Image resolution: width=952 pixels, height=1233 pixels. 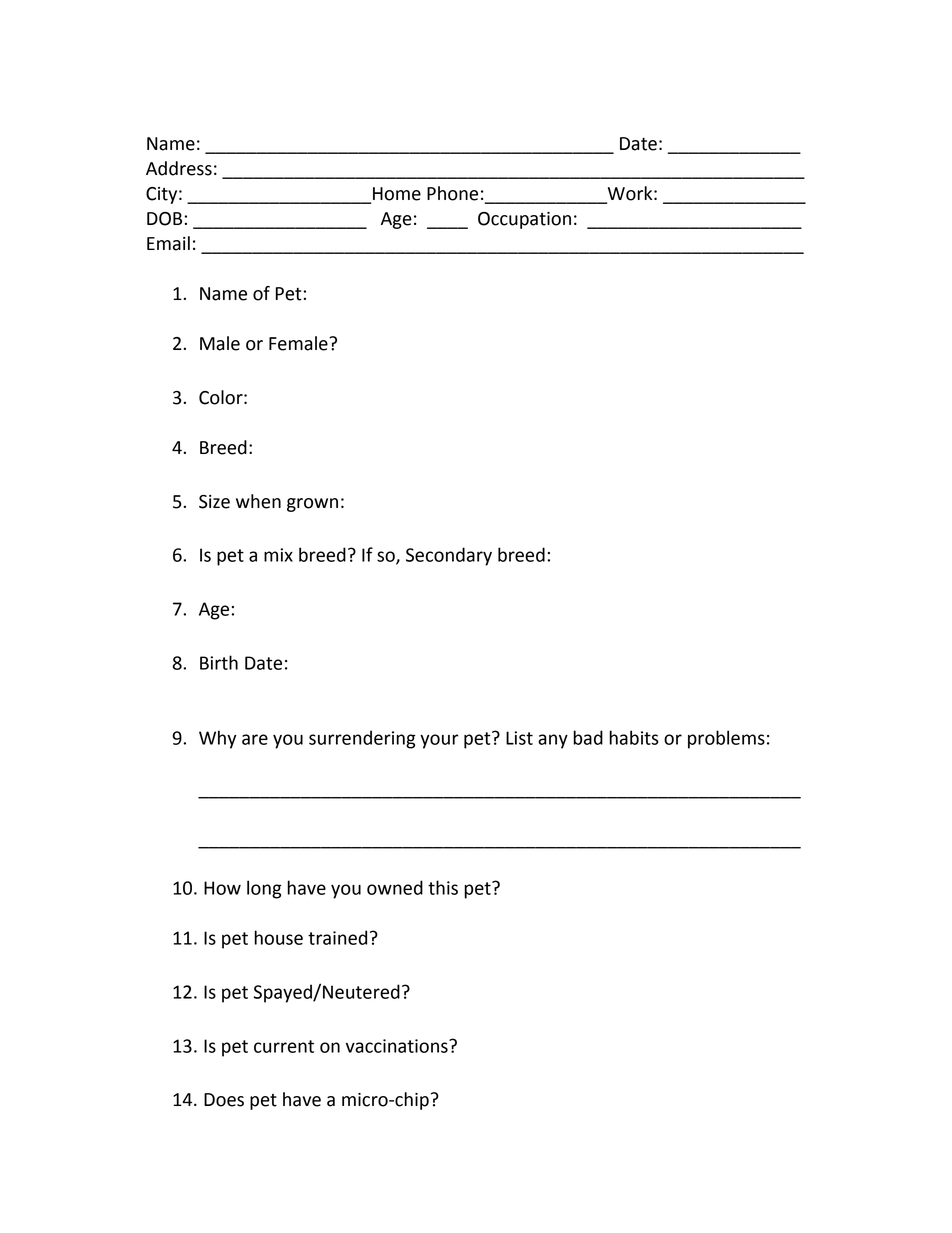 I want to click on problems, so click(x=726, y=739).
